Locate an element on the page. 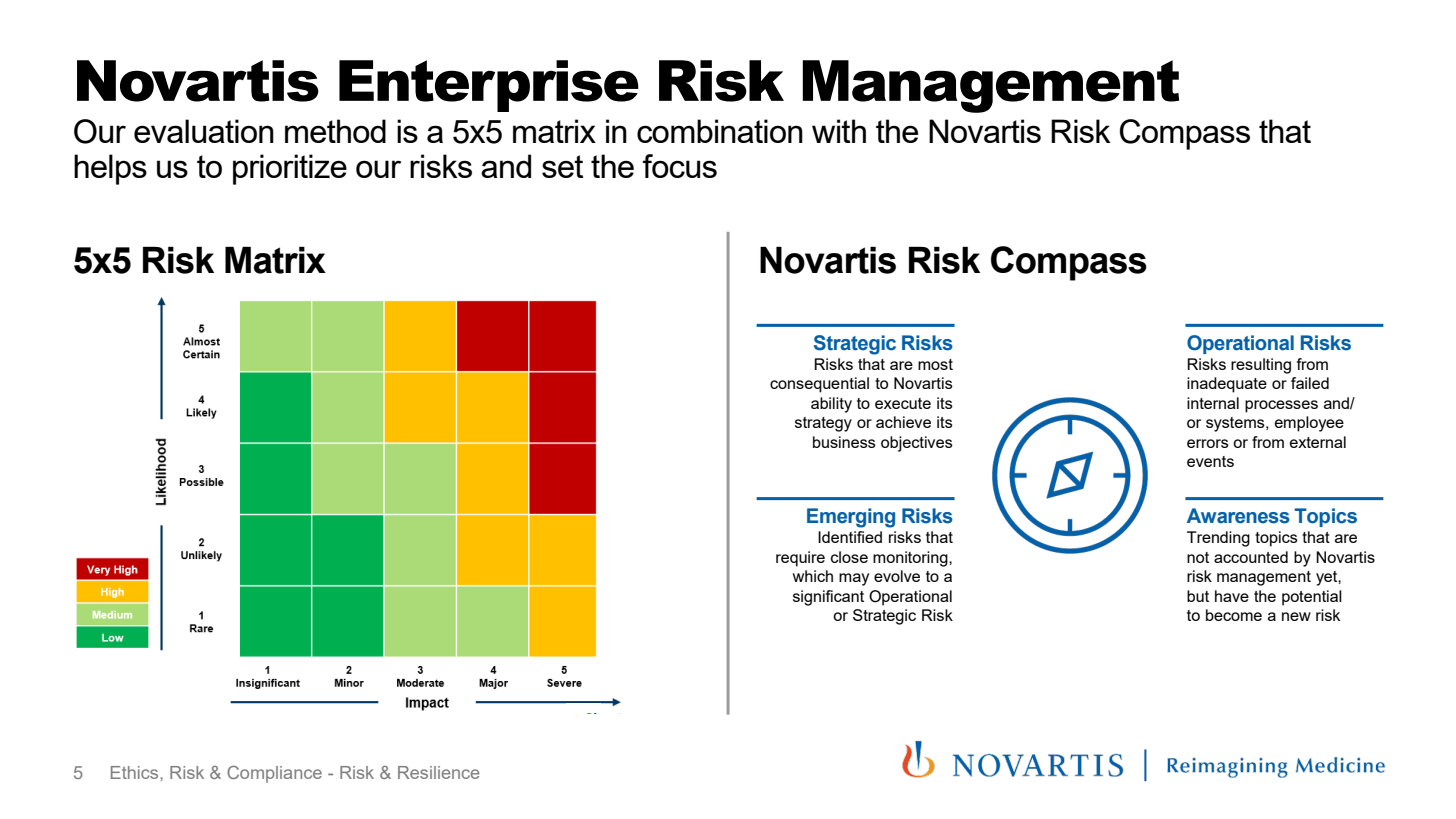 The height and width of the page is (819, 1456). Compliance is located at coordinates (274, 774).
